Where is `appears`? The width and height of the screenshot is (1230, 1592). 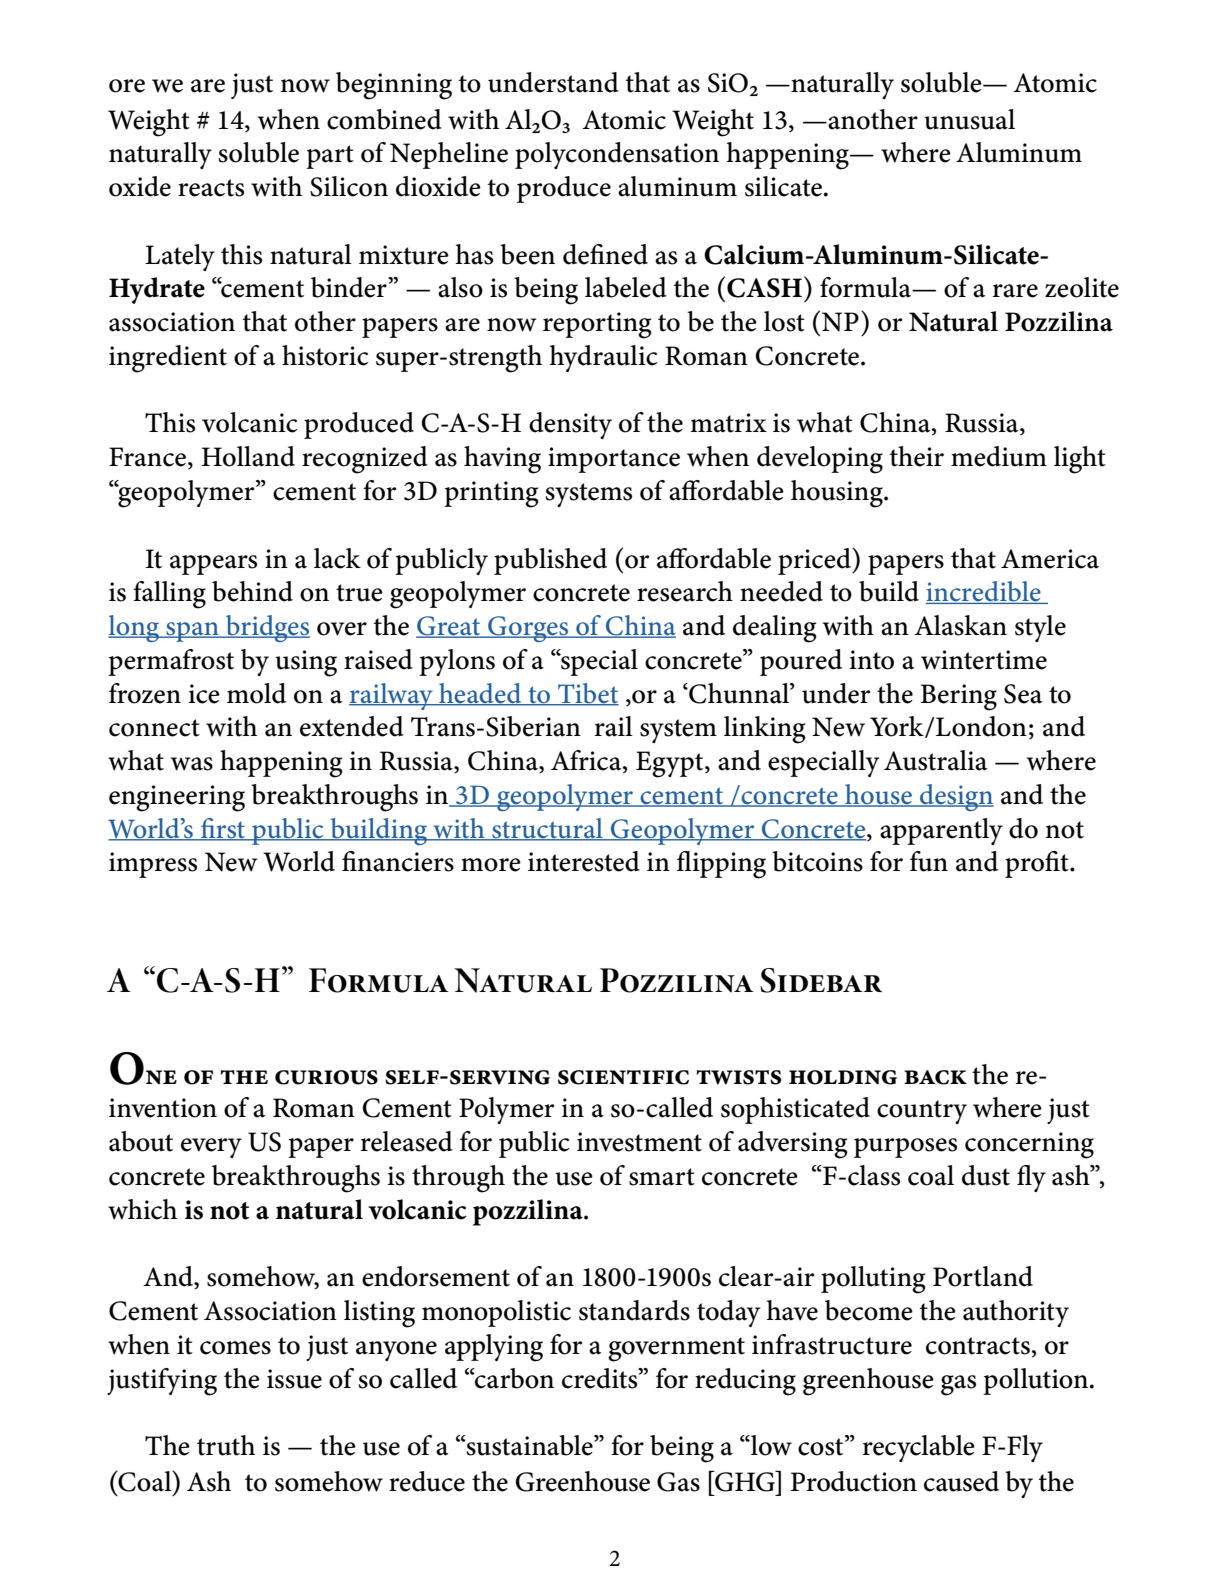
appears is located at coordinates (213, 565).
